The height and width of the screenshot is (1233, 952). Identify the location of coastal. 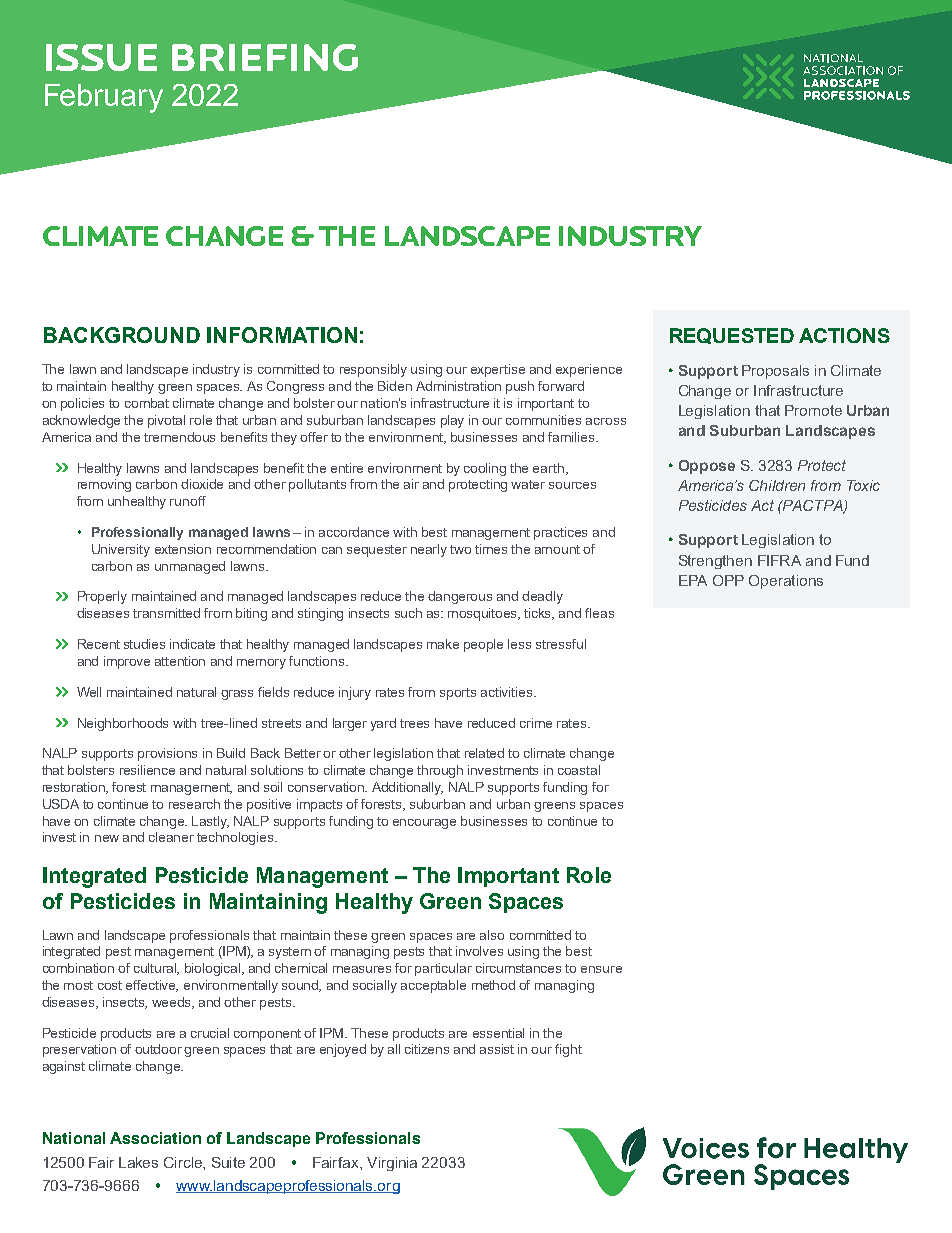
(579, 770).
